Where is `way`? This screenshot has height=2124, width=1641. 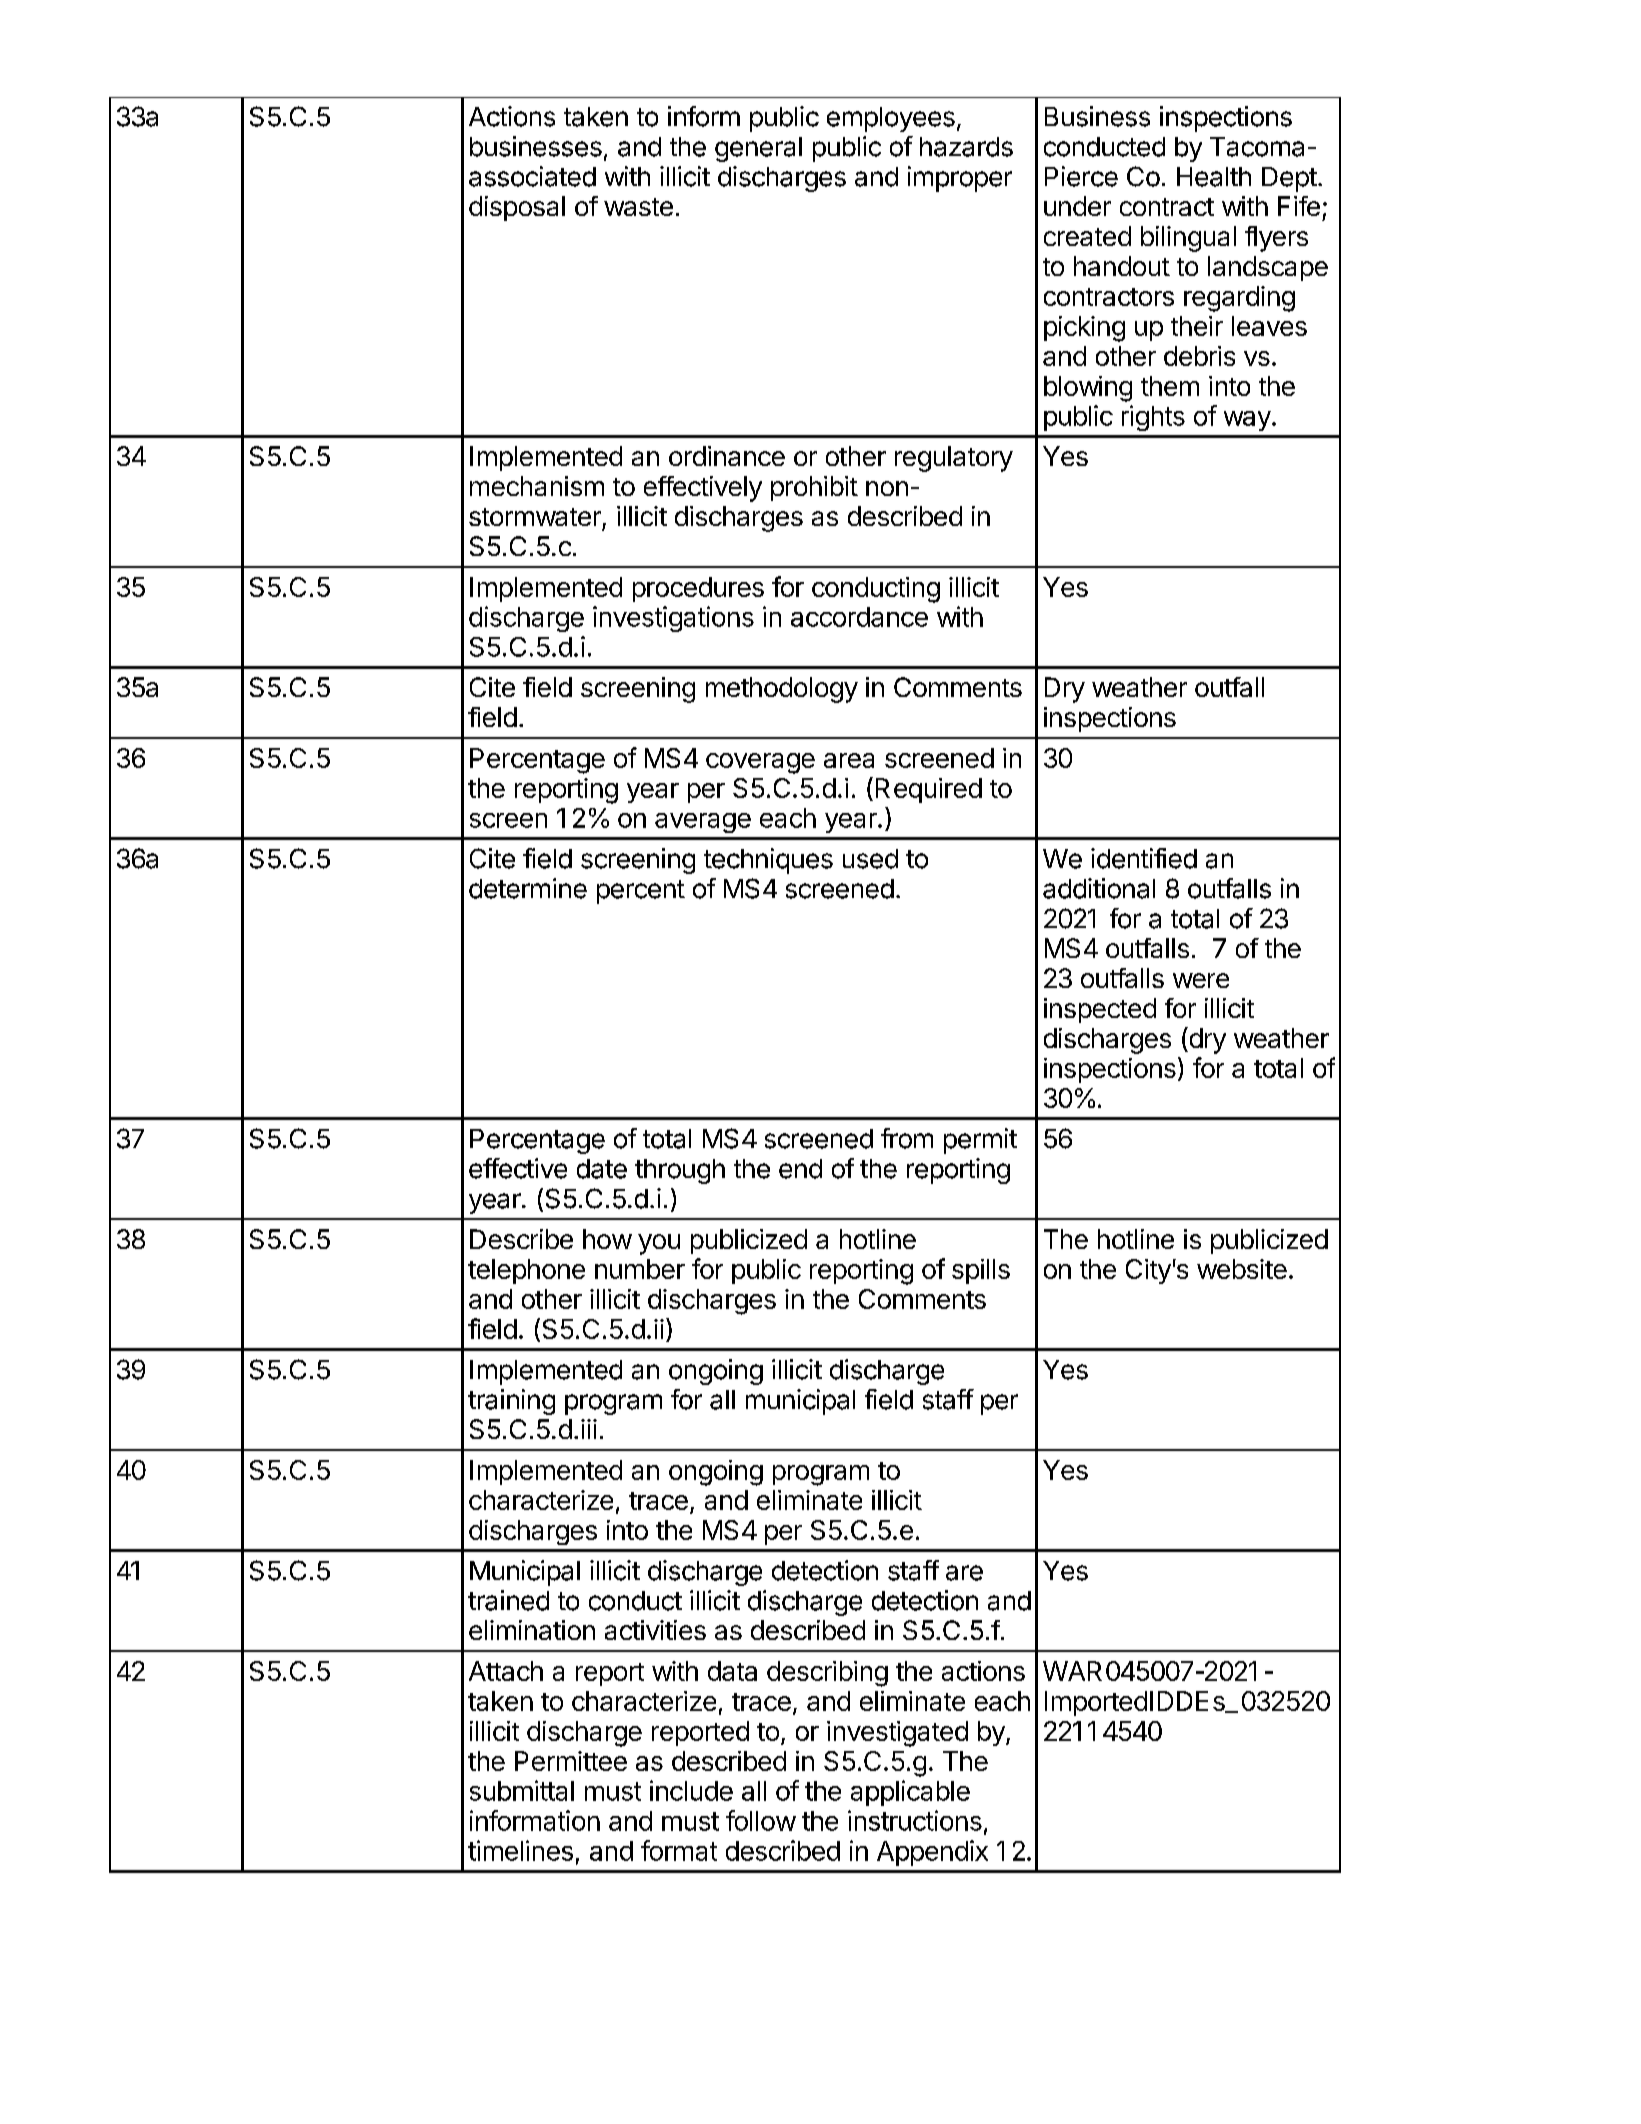
way is located at coordinates (1247, 421).
